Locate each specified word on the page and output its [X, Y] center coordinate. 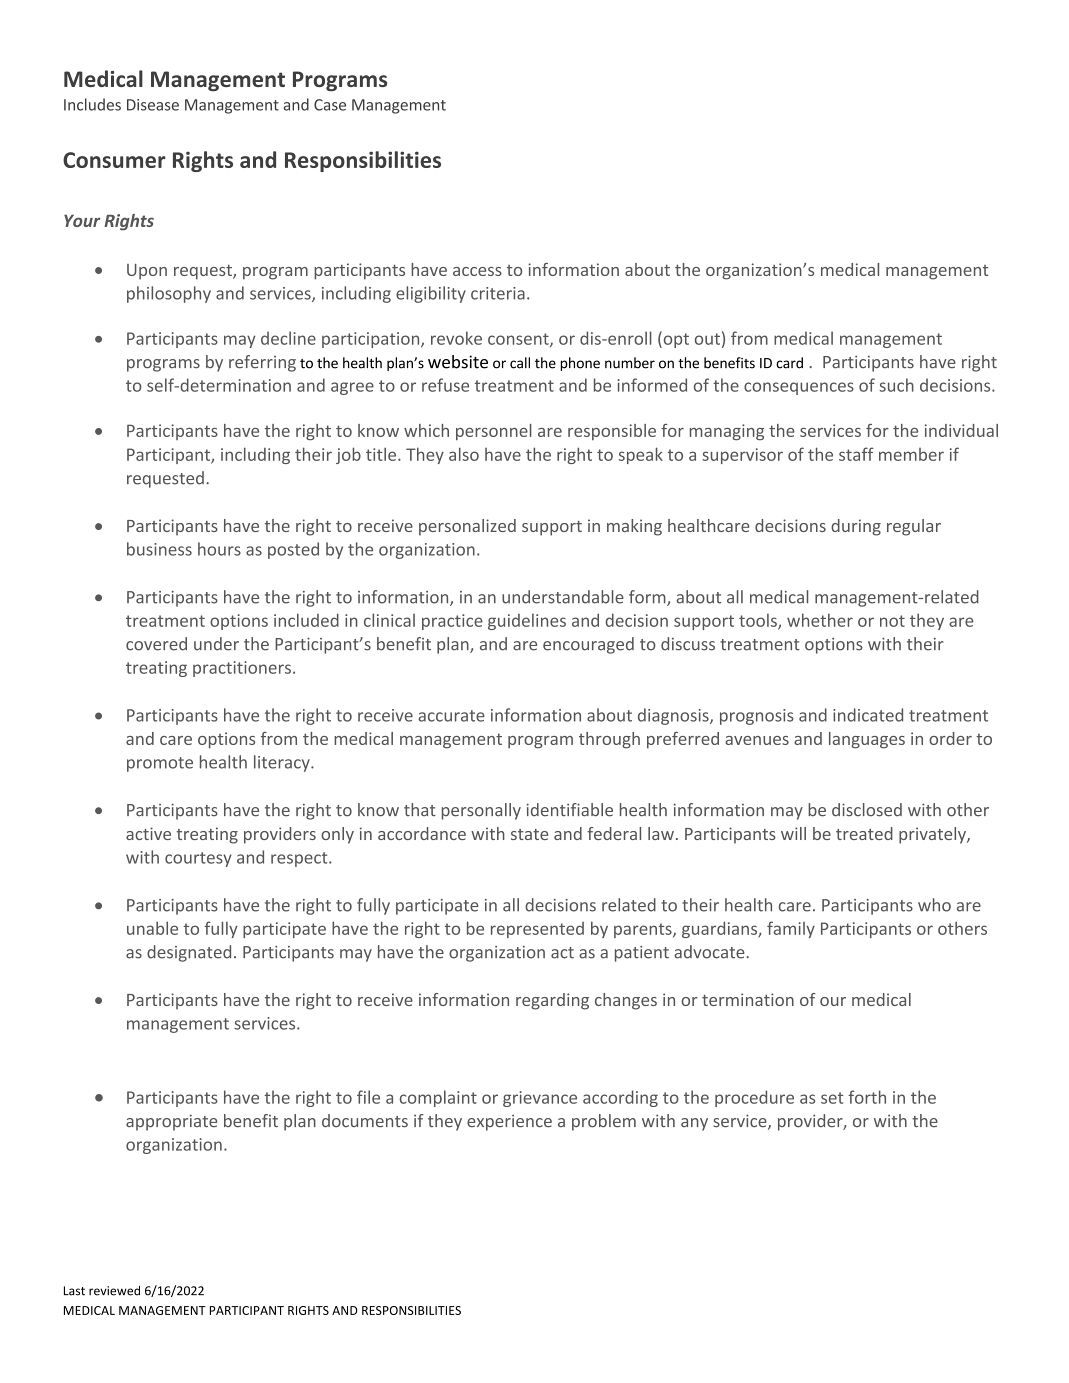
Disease [153, 105]
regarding [552, 1001]
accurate [451, 716]
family [791, 929]
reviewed [114, 1291]
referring [262, 363]
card [789, 363]
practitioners [242, 669]
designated [189, 953]
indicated [868, 715]
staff [856, 454]
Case [330, 105]
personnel [494, 432]
